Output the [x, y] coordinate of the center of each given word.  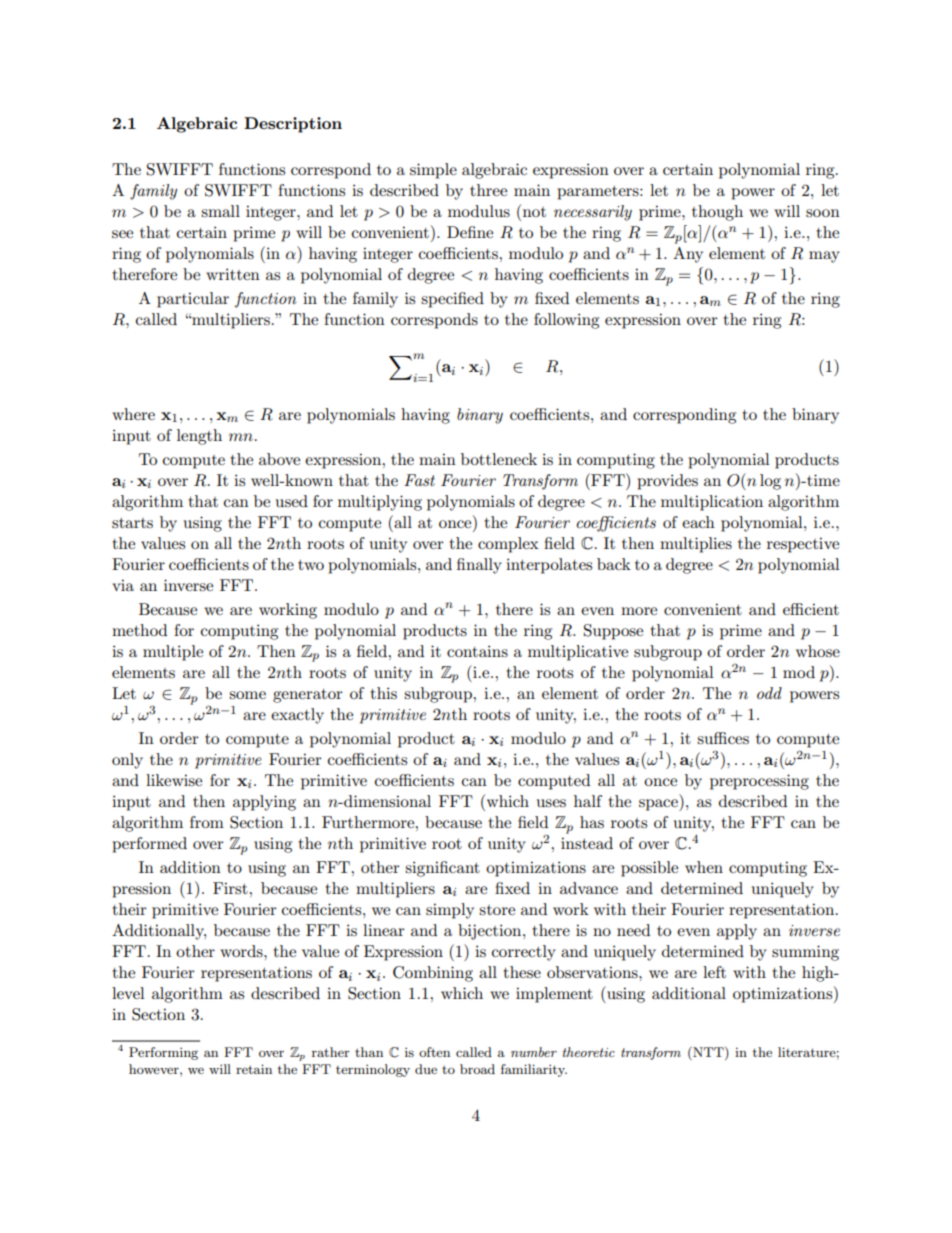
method [139, 630]
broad [477, 1069]
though [717, 213]
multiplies [696, 545]
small [220, 211]
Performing [163, 1053]
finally [479, 566]
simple [433, 171]
